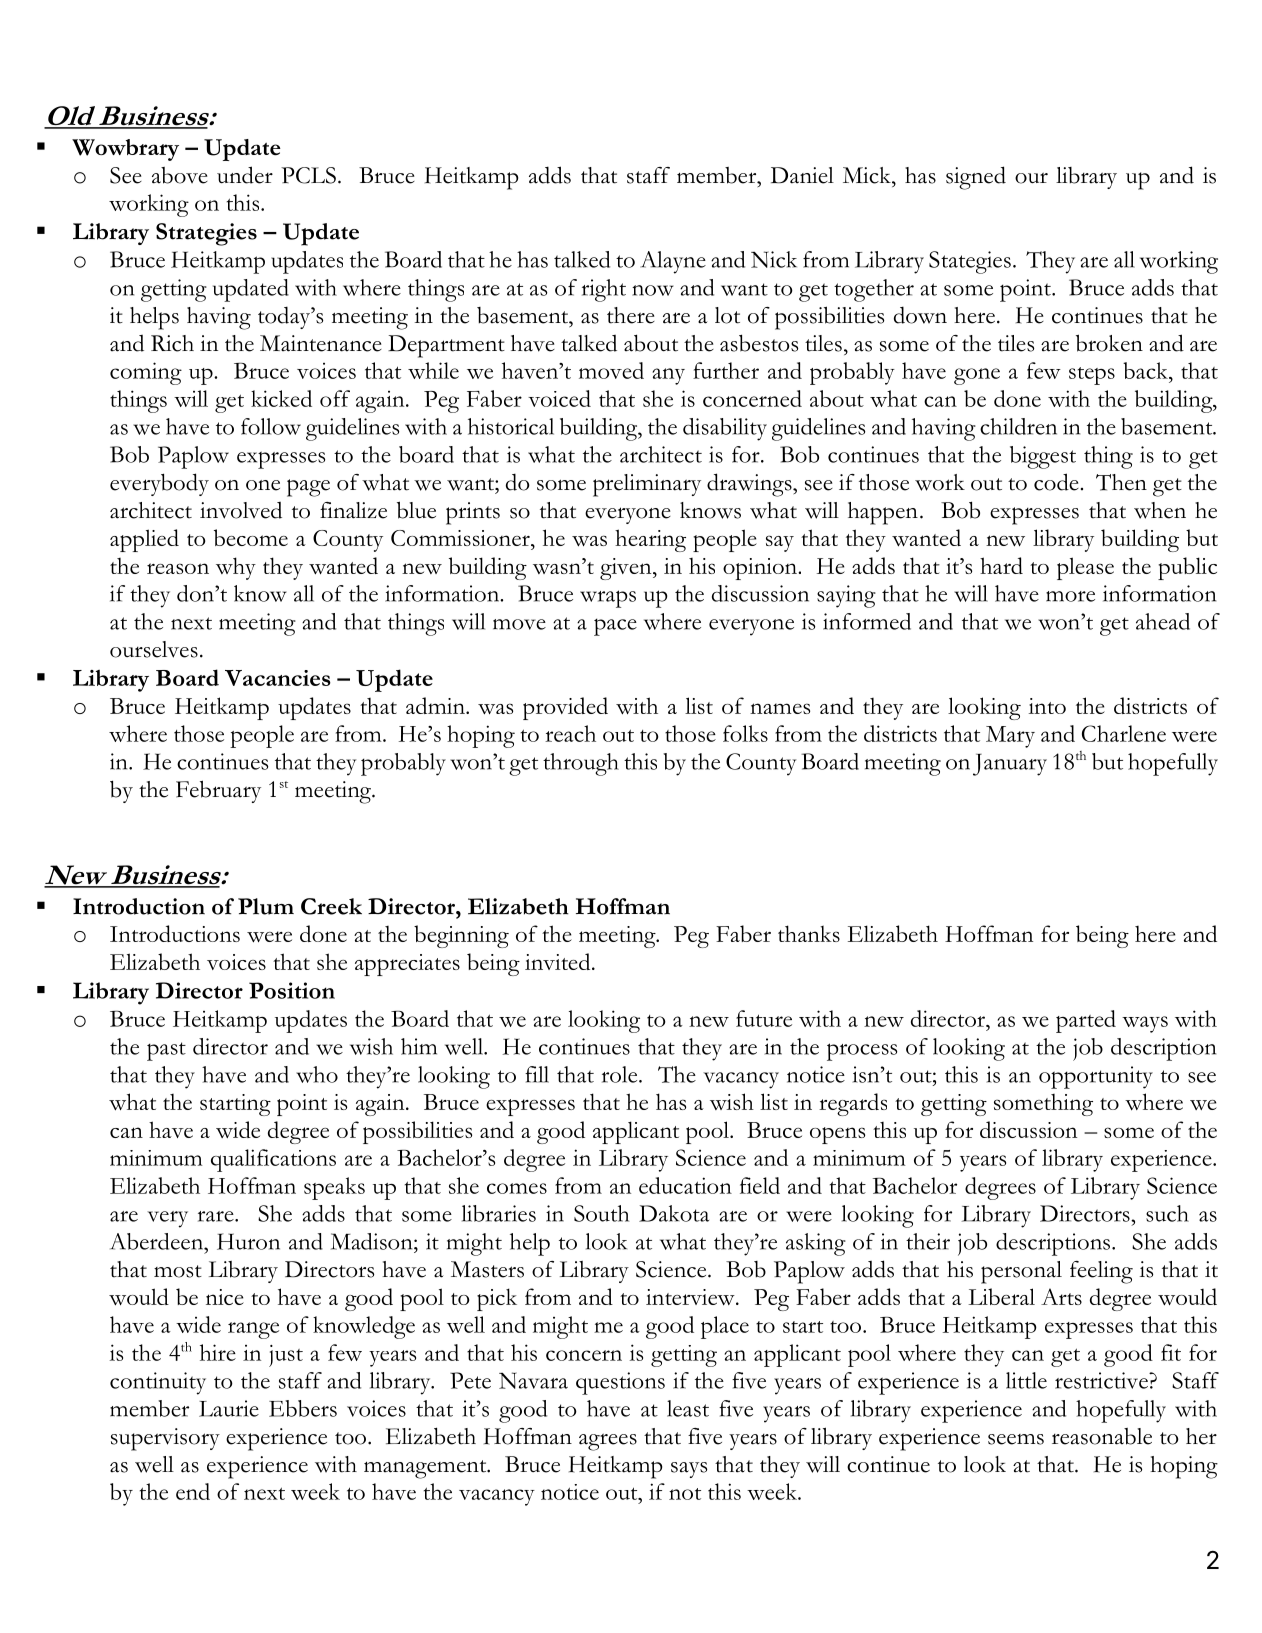  Describe the element at coordinates (976, 178) in the page. I see `signed` at that location.
